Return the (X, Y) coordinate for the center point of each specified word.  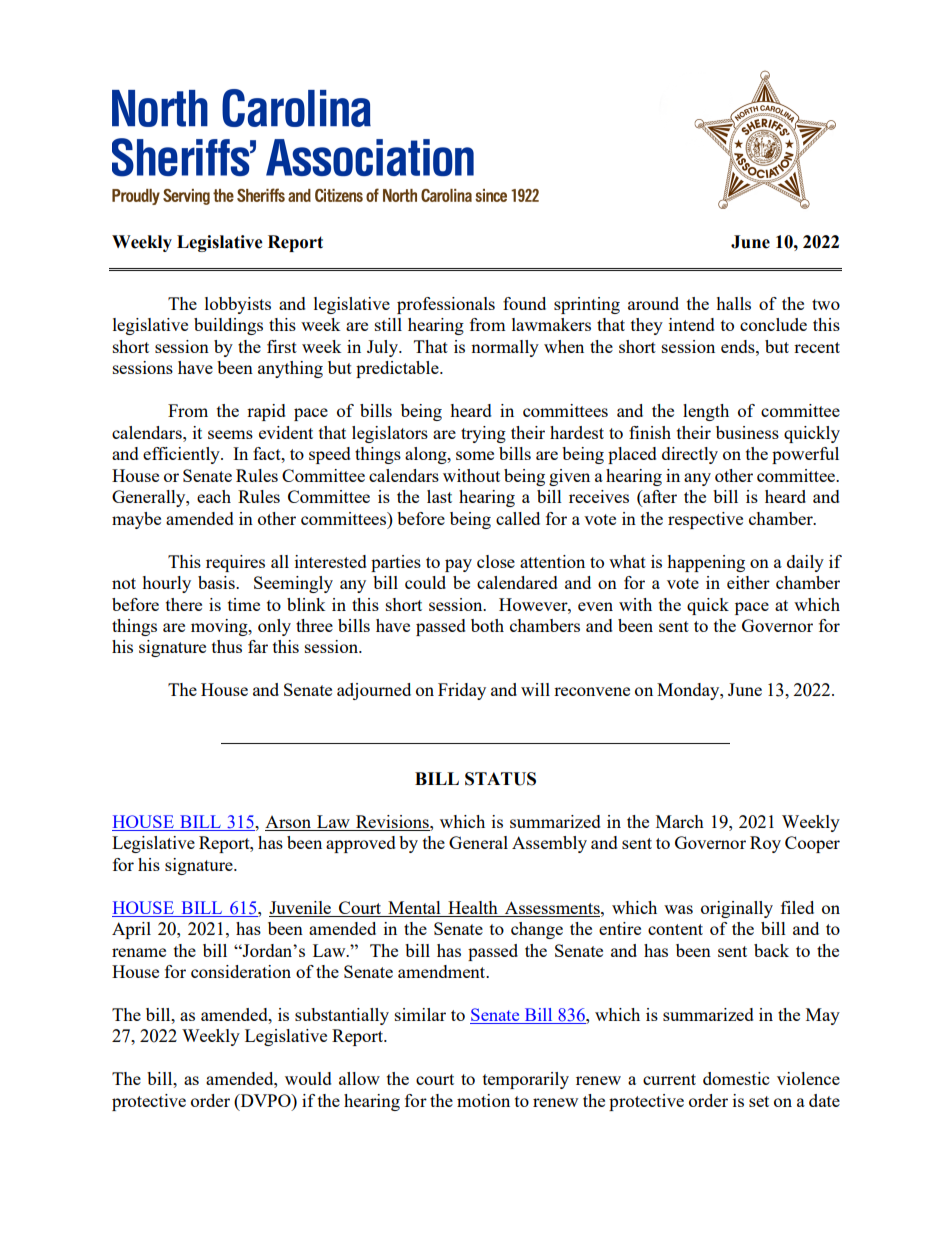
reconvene (592, 691)
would (308, 1078)
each (214, 496)
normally (505, 348)
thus (227, 646)
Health (473, 907)
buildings (228, 326)
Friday (462, 691)
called (518, 518)
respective (705, 520)
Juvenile (300, 907)
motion (483, 1100)
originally (737, 909)
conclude (773, 324)
